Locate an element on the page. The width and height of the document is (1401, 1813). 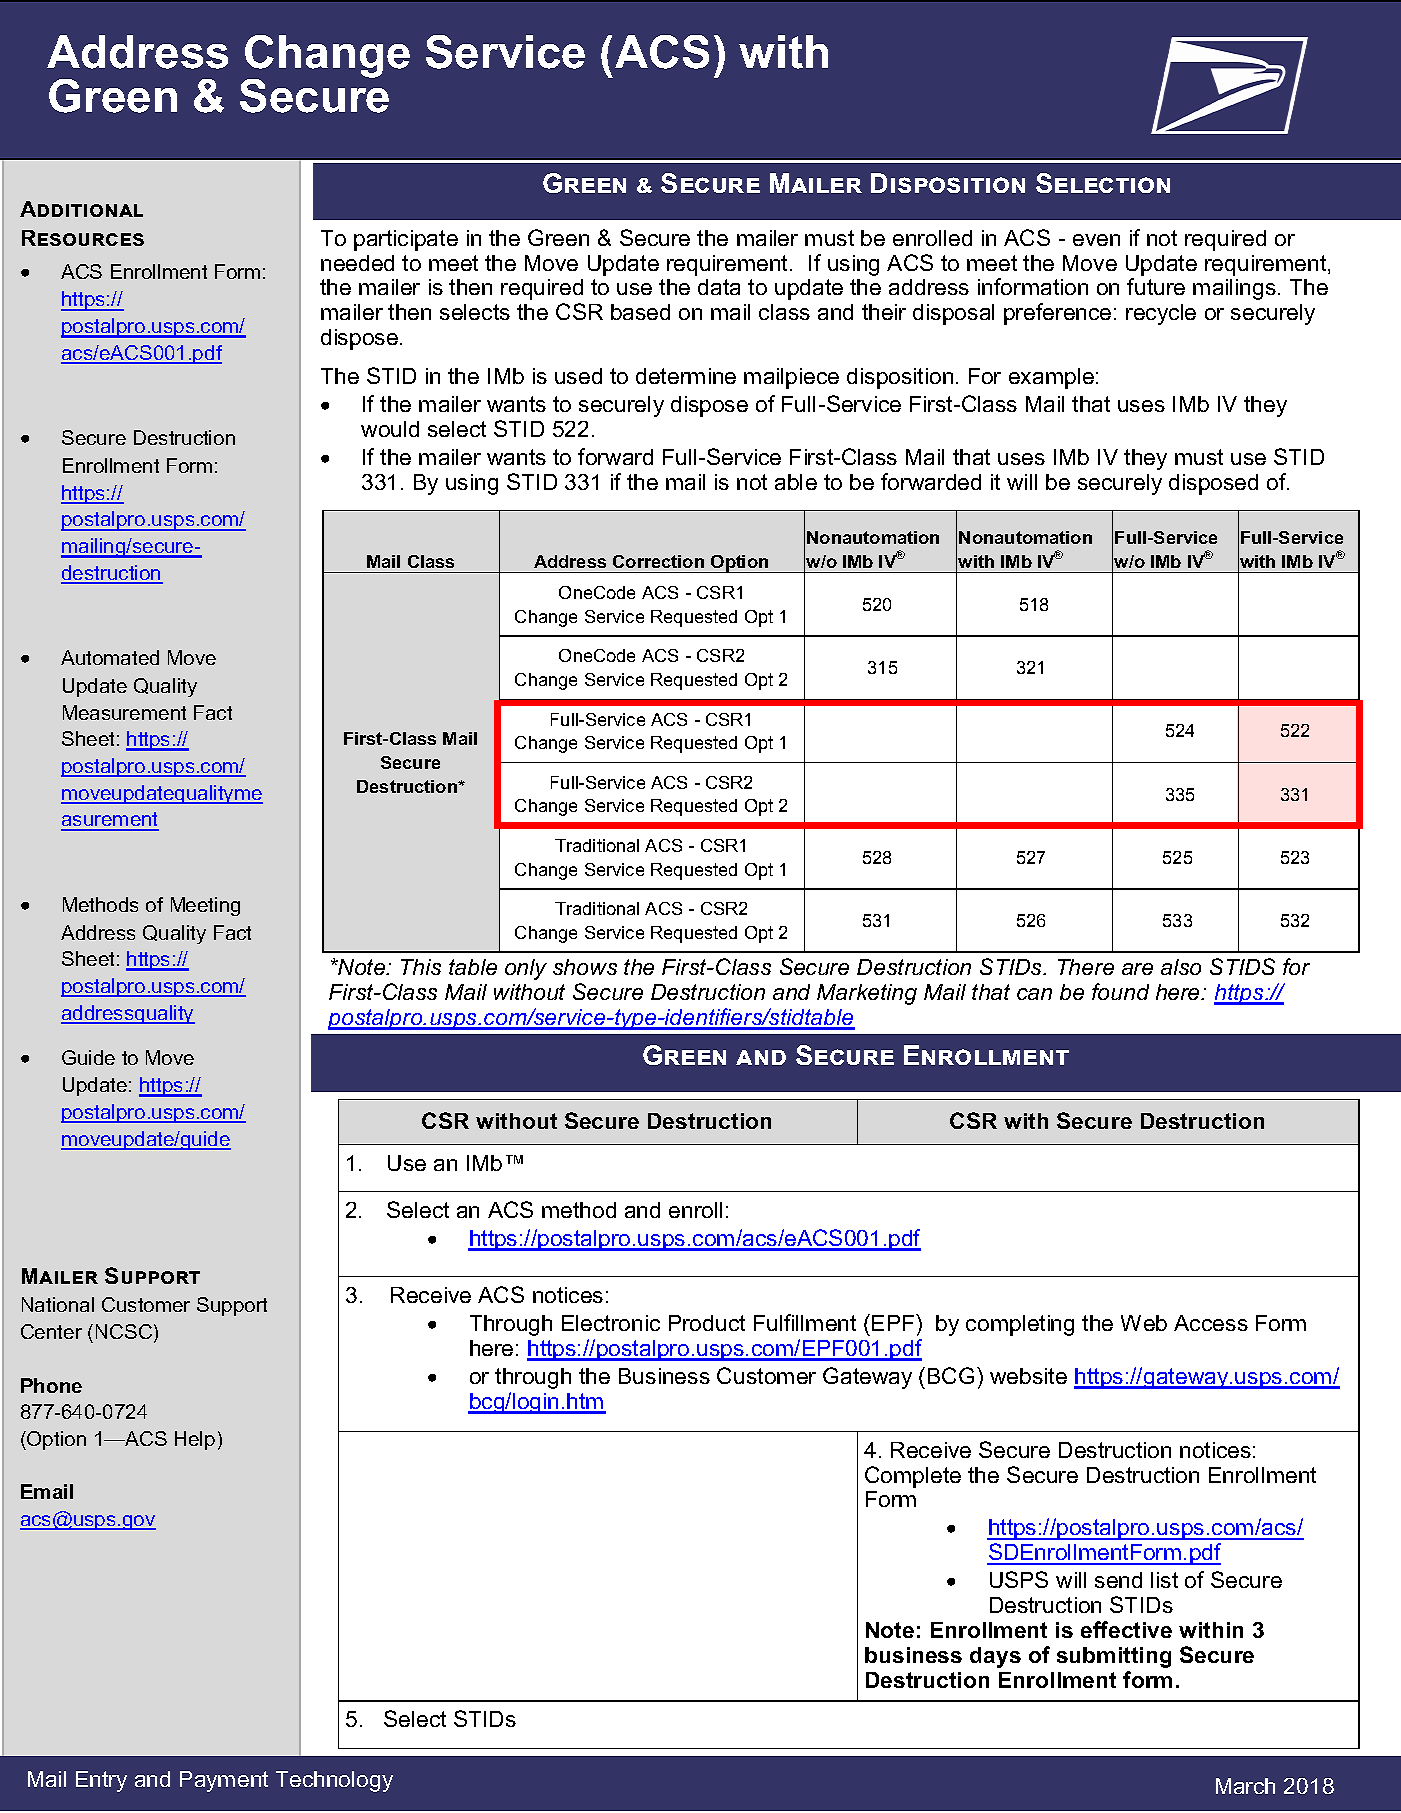
found is located at coordinates (1120, 991).
